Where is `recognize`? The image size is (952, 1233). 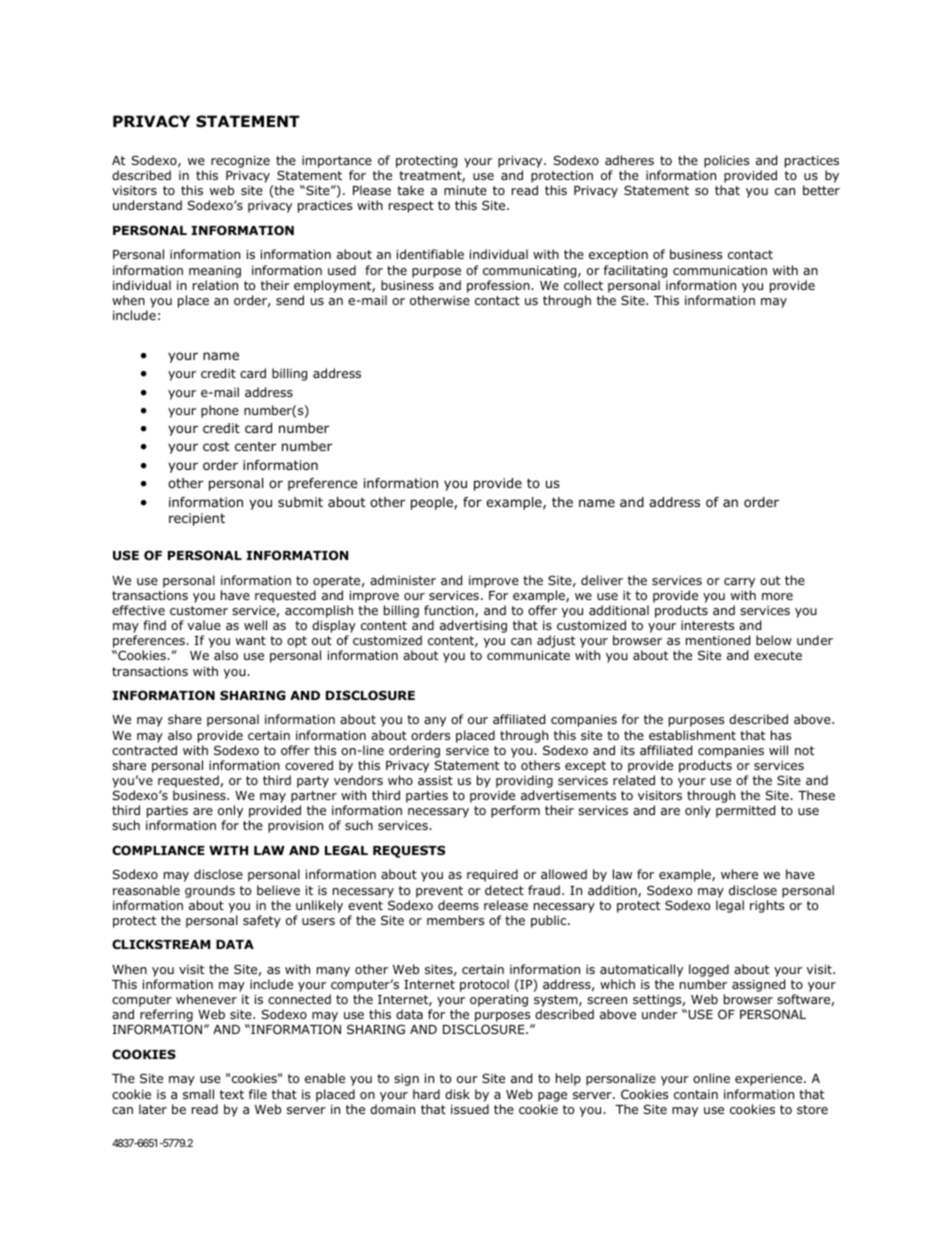 recognize is located at coordinates (240, 162).
